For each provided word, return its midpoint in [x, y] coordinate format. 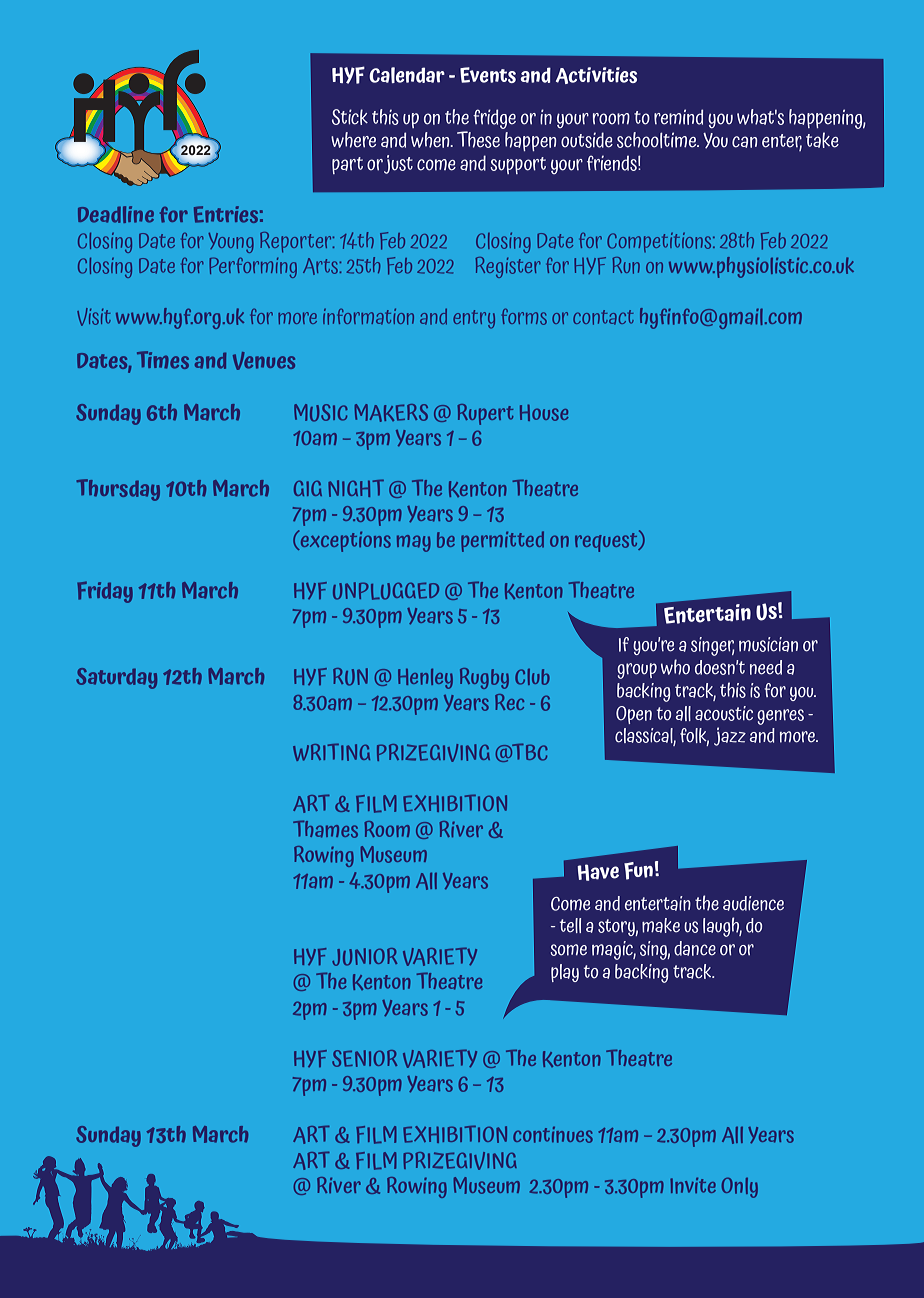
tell [570, 925]
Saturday [116, 678]
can [745, 142]
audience [753, 903]
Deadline [116, 214]
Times [163, 360]
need [766, 667]
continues [553, 1135]
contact [603, 317]
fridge [494, 119]
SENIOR [364, 1058]
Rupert [485, 414]
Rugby [484, 678]
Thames [325, 829]
